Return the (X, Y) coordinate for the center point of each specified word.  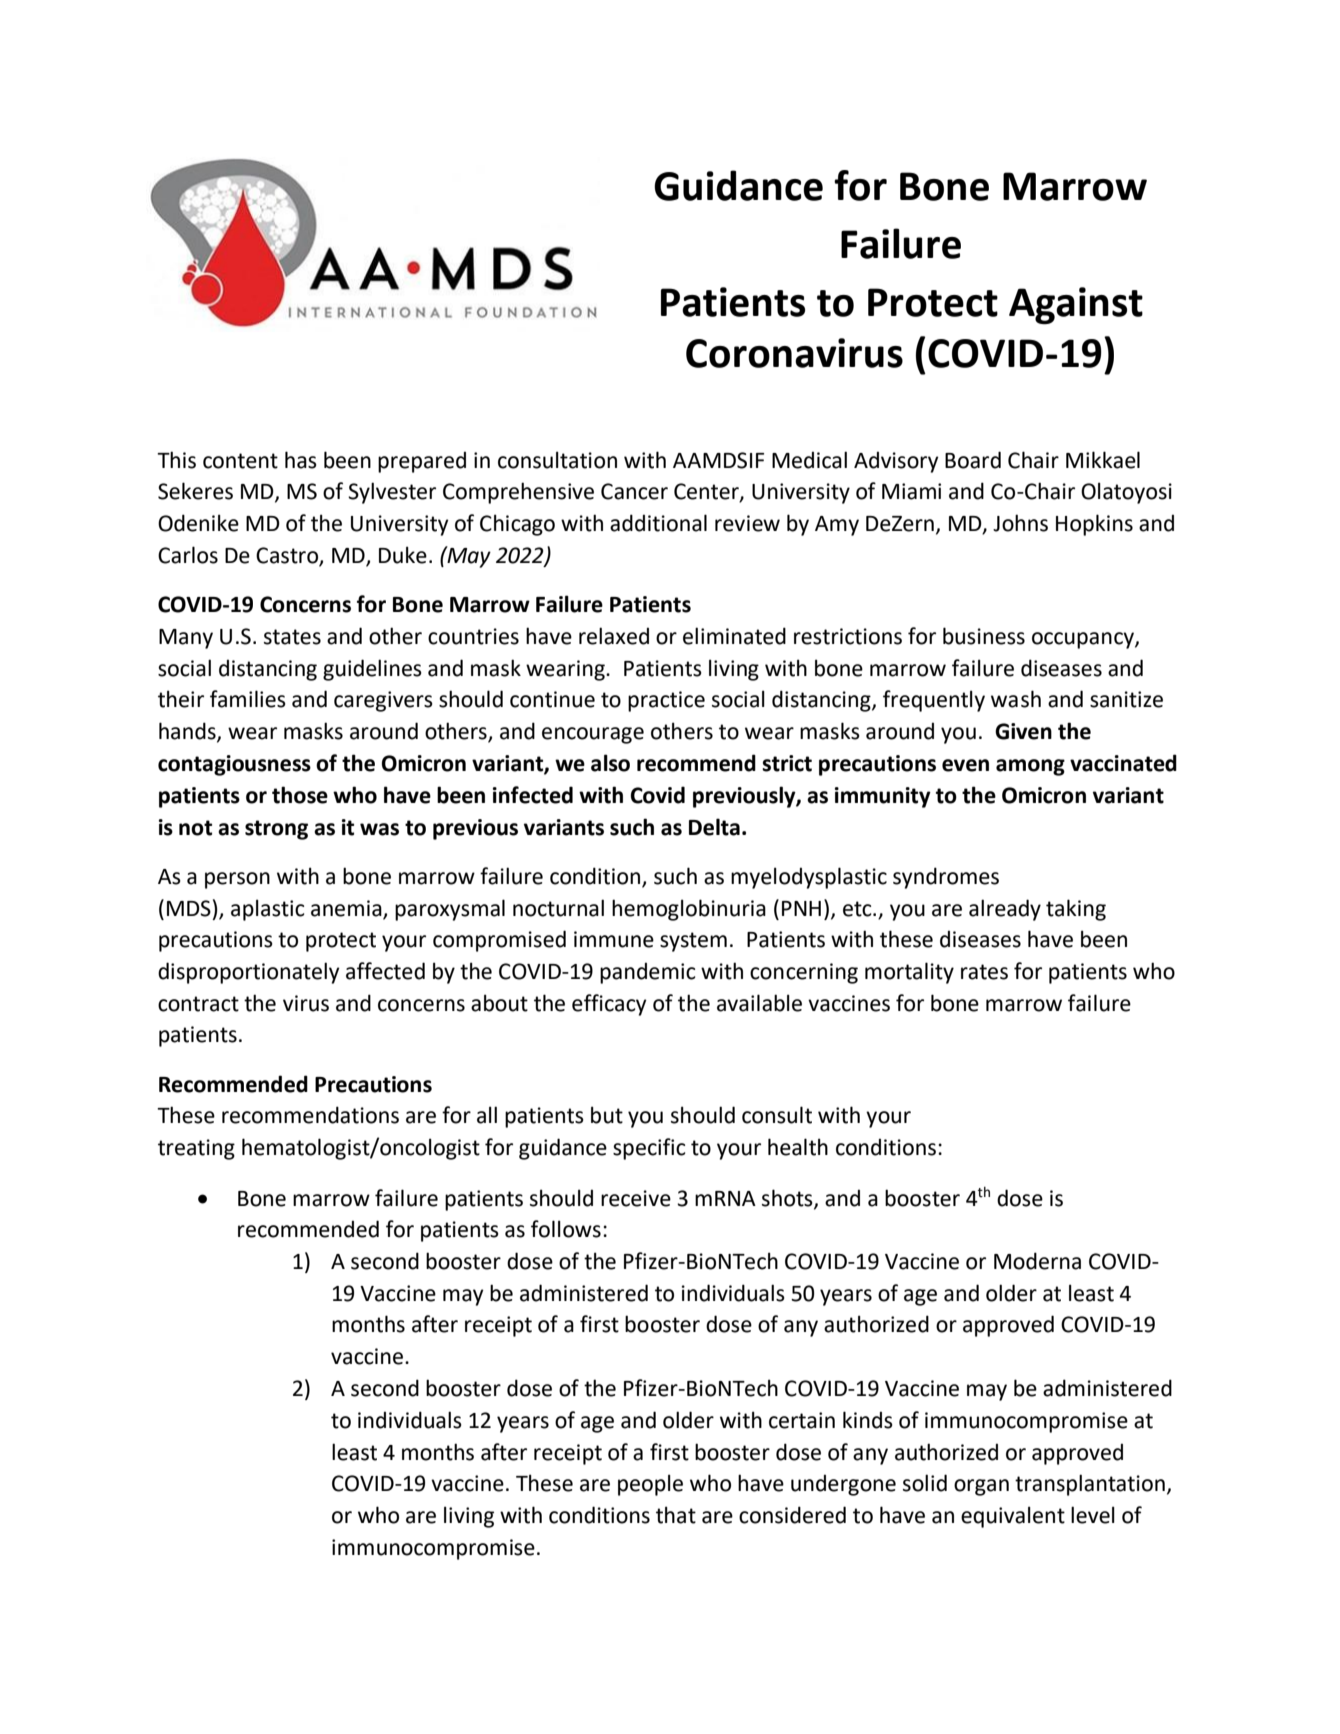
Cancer (634, 491)
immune (614, 939)
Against (1076, 305)
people (650, 1485)
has (301, 460)
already (1005, 910)
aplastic (267, 910)
